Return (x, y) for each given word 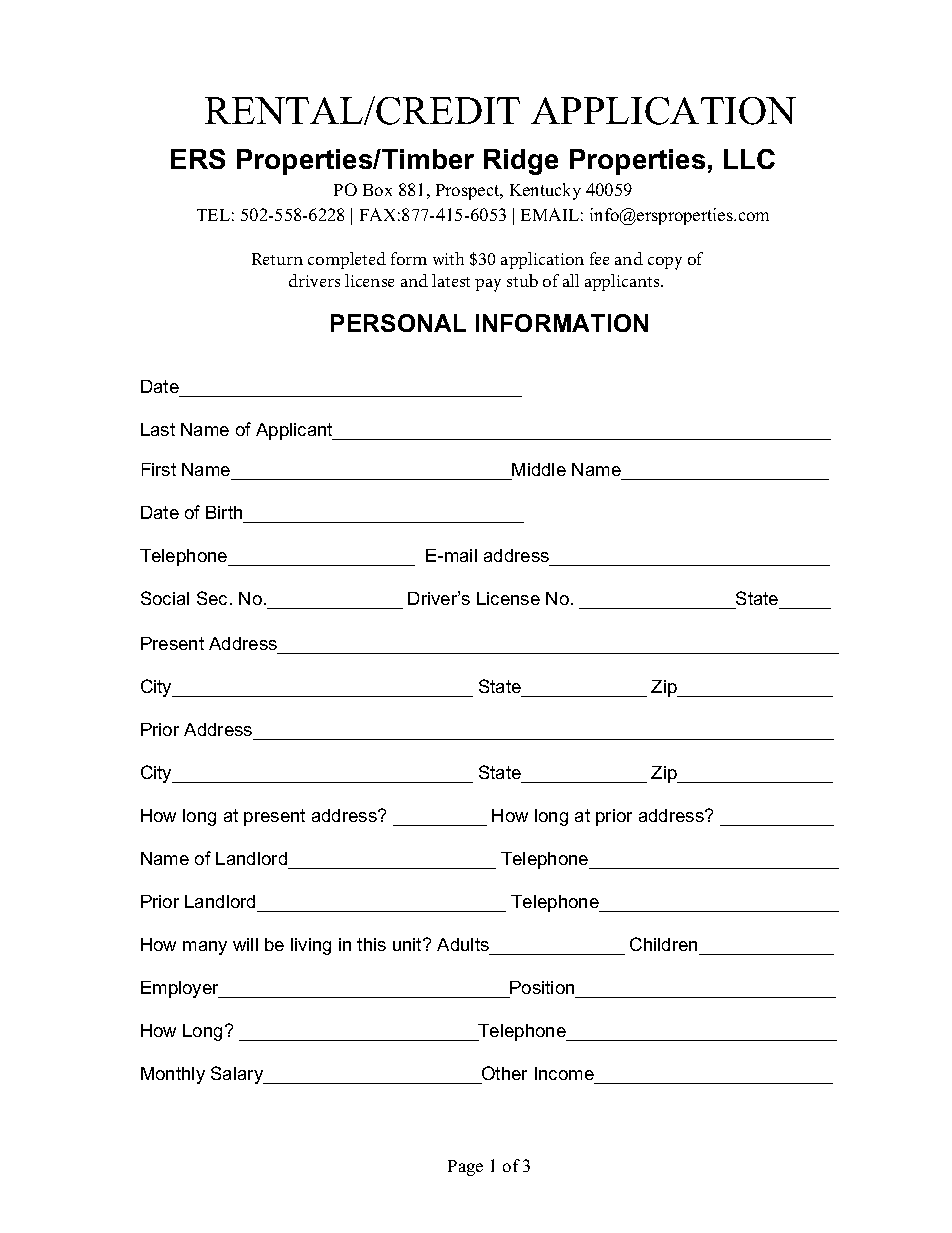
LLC (749, 159)
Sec (212, 598)
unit (408, 944)
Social (165, 598)
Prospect (469, 192)
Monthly (173, 1075)
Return (277, 259)
